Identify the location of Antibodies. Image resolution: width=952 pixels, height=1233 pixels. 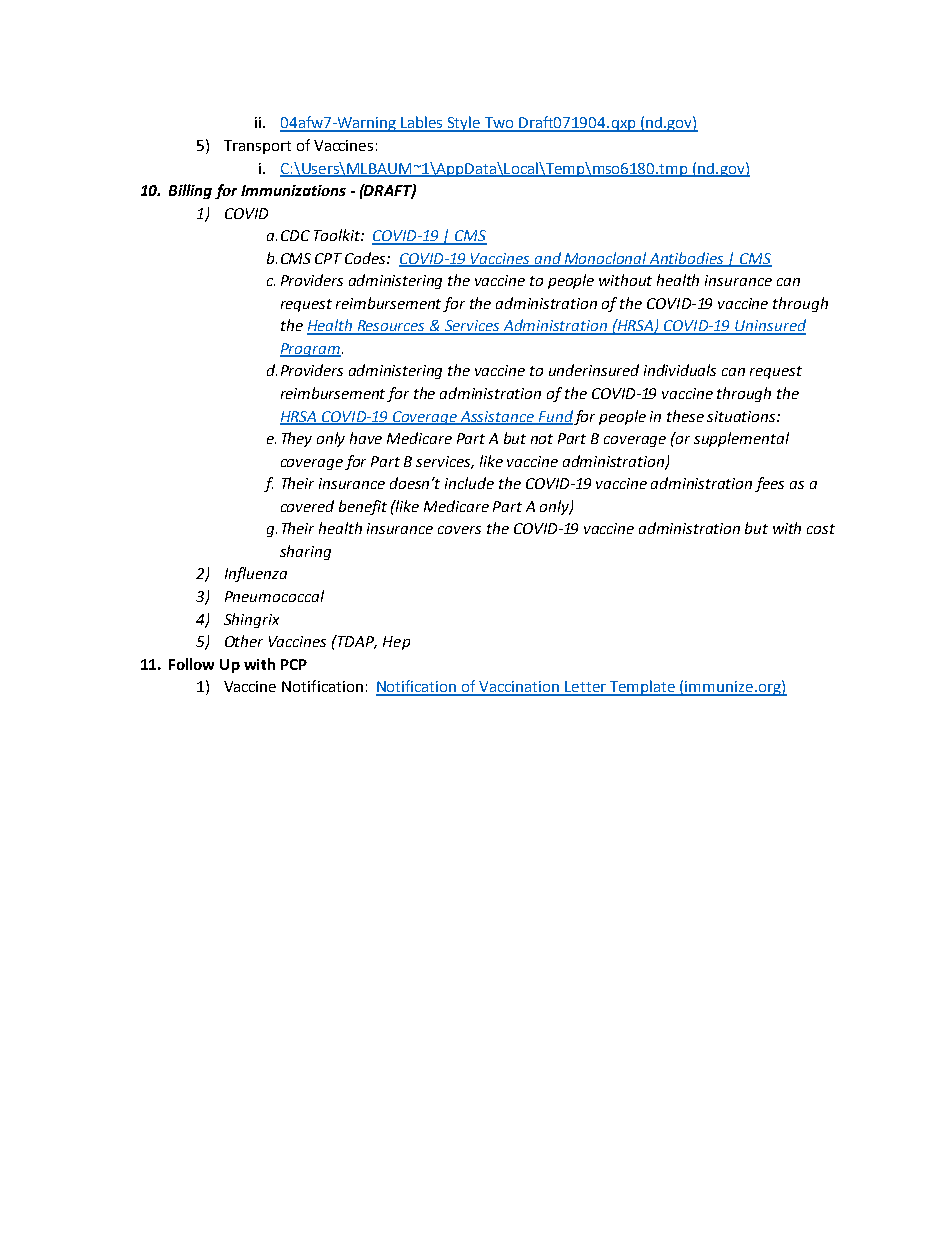
(687, 259).
